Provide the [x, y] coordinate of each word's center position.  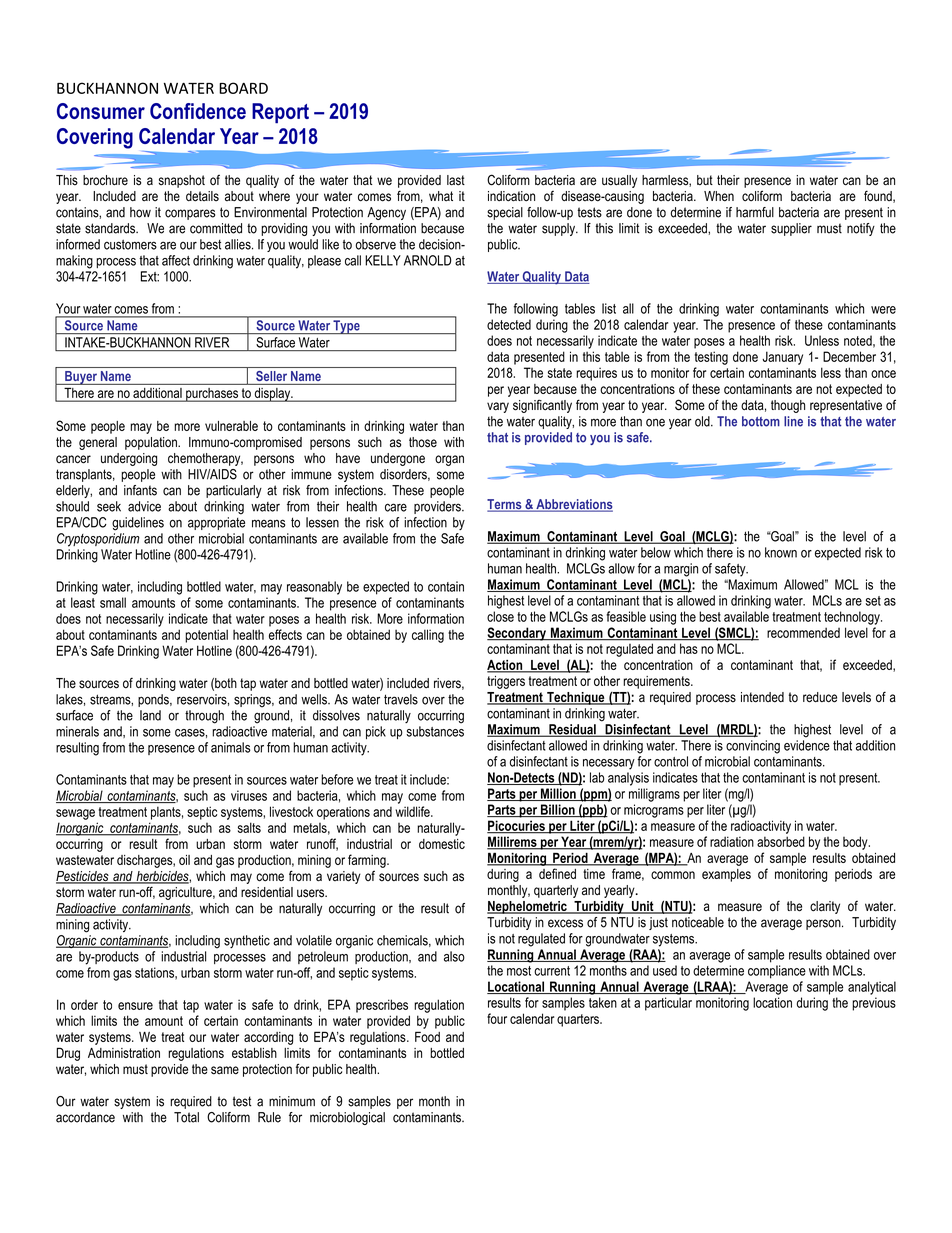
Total [186, 1117]
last [456, 180]
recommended [803, 632]
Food [427, 1036]
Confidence [198, 111]
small [113, 602]
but [705, 180]
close [500, 616]
